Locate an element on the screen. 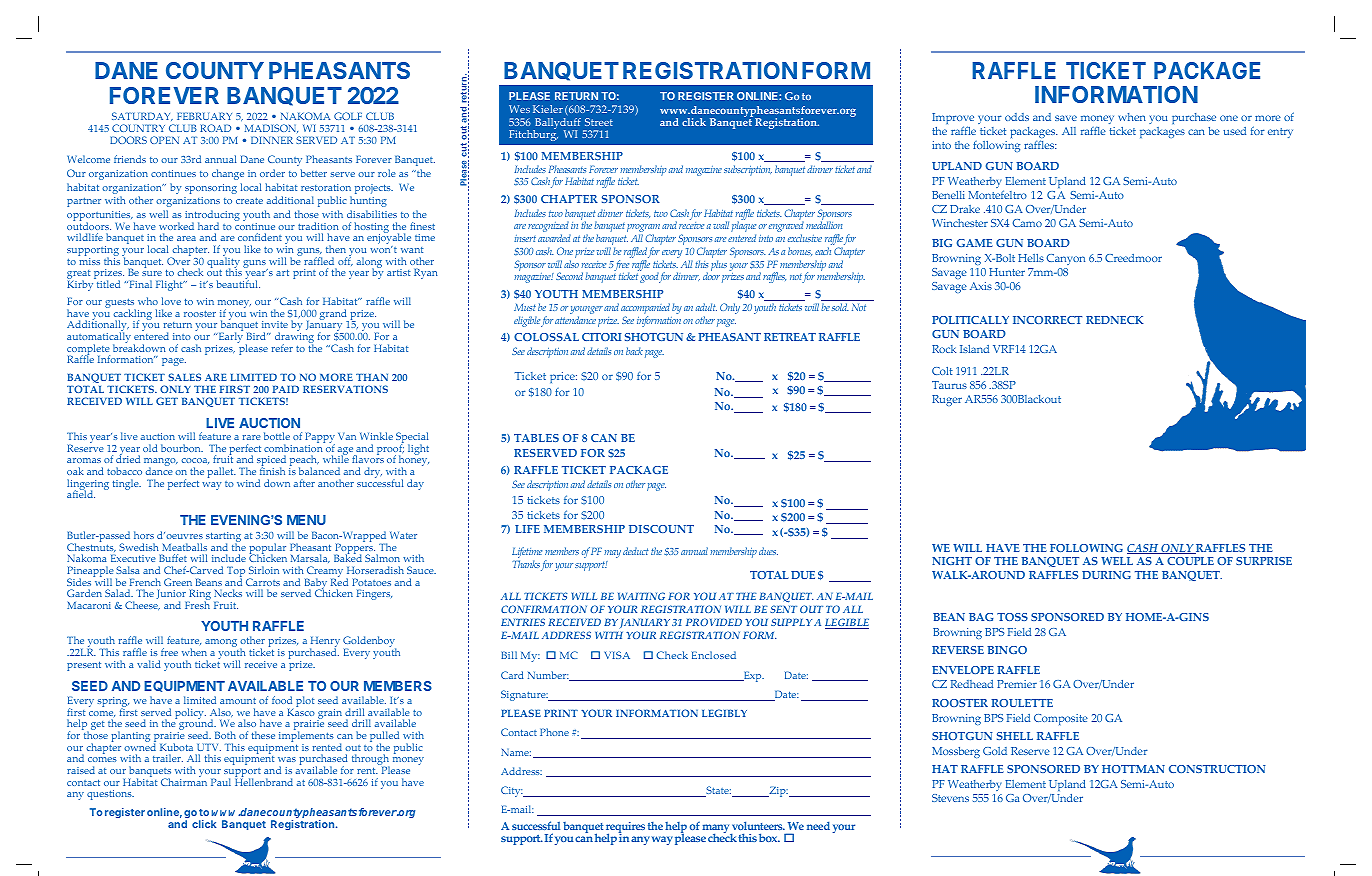  Paul is located at coordinates (221, 782).
